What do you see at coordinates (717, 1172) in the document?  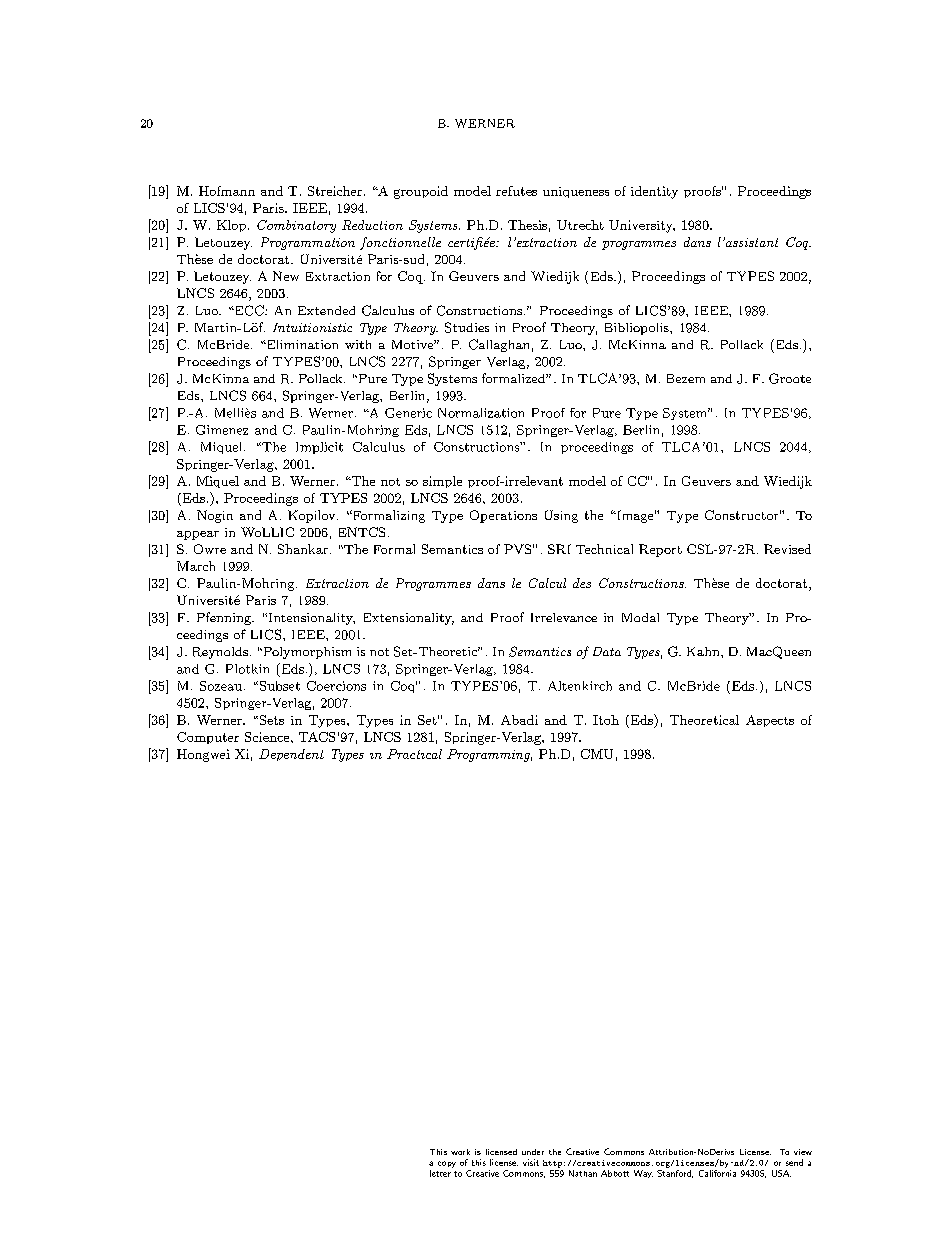 I see `California` at bounding box center [717, 1172].
